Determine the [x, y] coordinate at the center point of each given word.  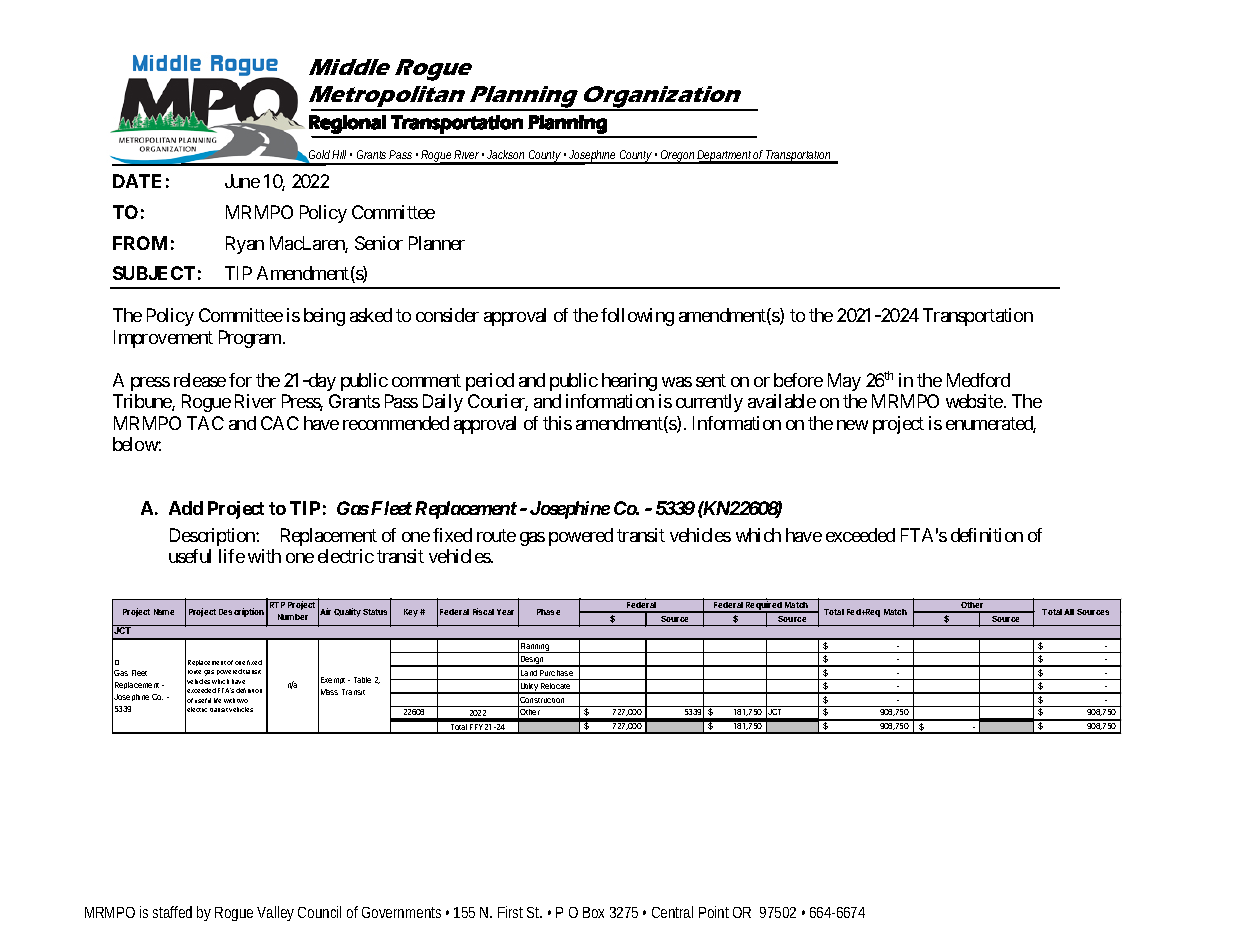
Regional [347, 124]
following [637, 317]
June [242, 181]
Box [593, 912]
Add [186, 508]
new [852, 425]
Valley [275, 913]
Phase [548, 612]
